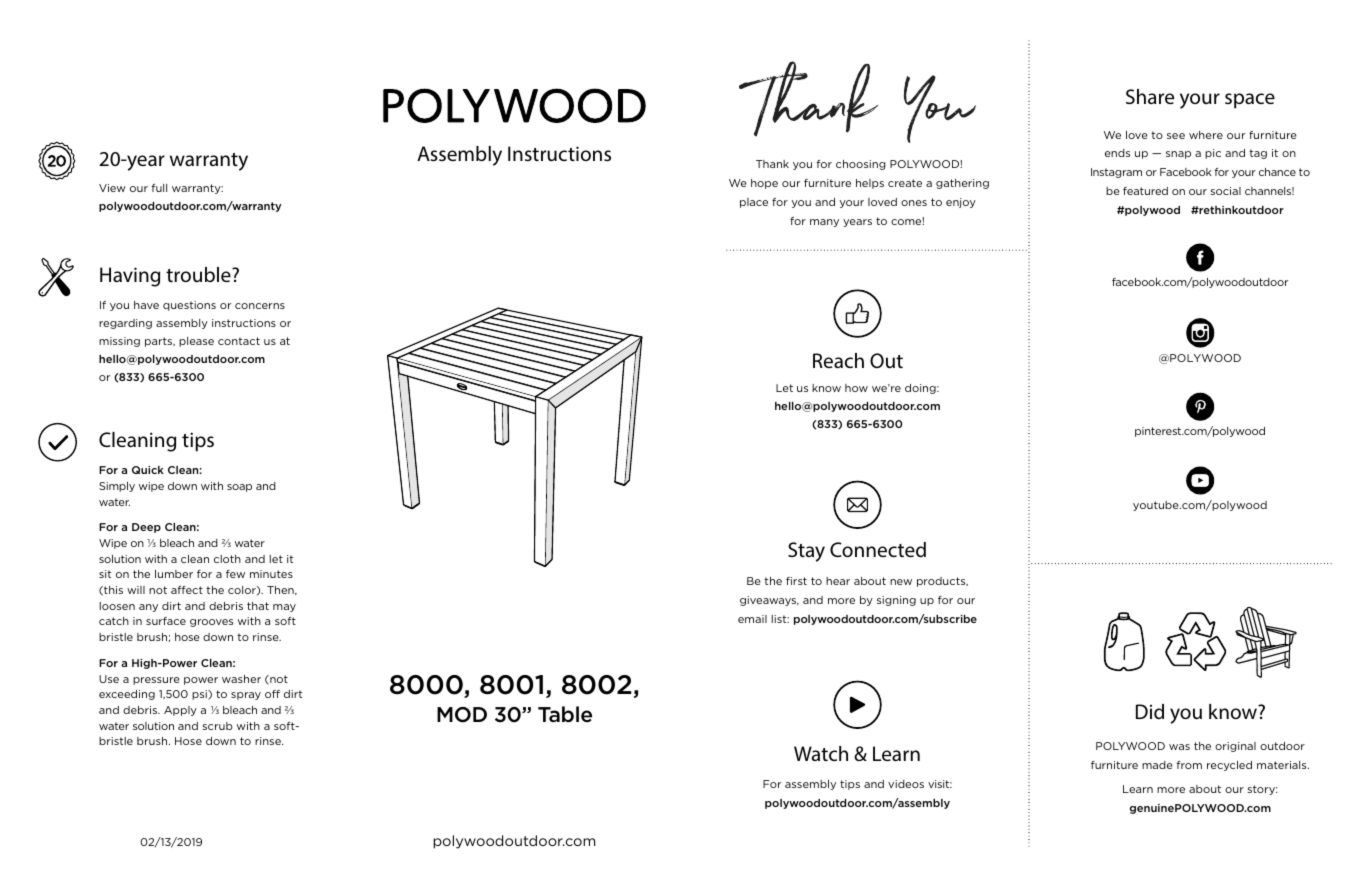 Image resolution: width=1372 pixels, height=887 pixels. I want to click on Thank, so click(772, 164).
